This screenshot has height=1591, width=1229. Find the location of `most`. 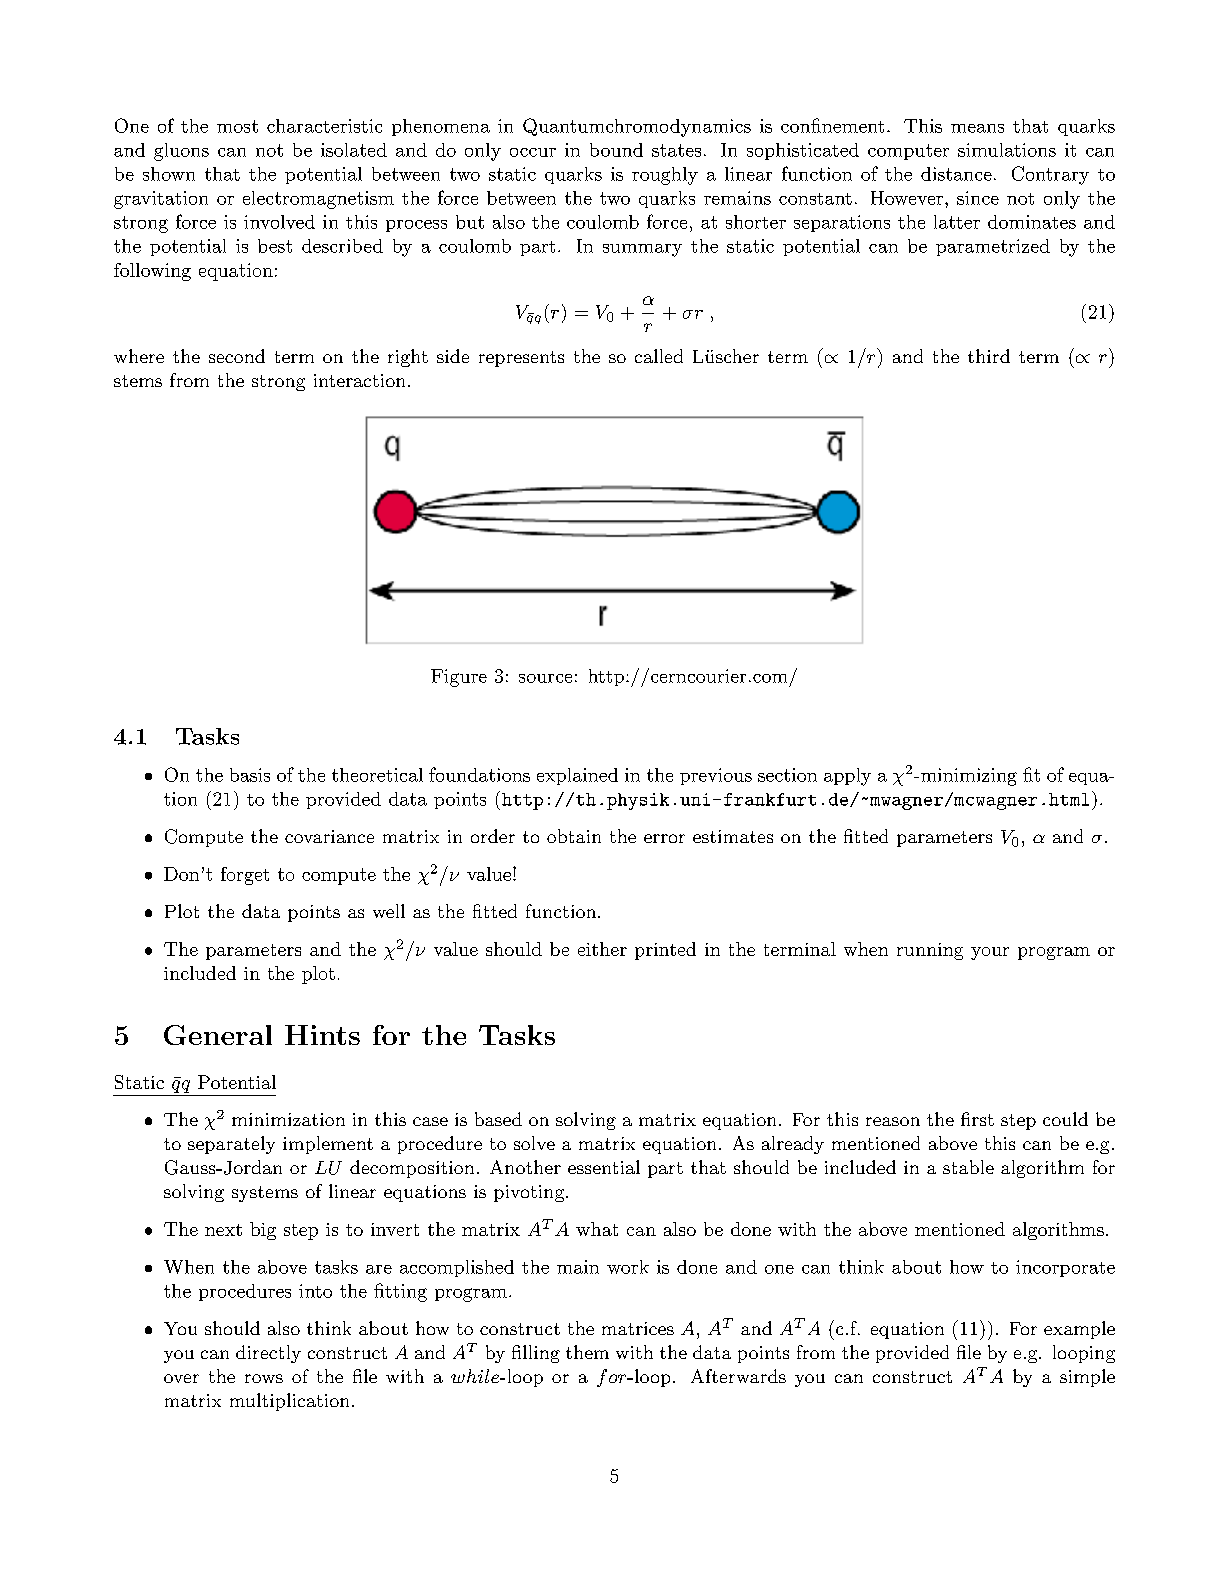

most is located at coordinates (237, 126).
